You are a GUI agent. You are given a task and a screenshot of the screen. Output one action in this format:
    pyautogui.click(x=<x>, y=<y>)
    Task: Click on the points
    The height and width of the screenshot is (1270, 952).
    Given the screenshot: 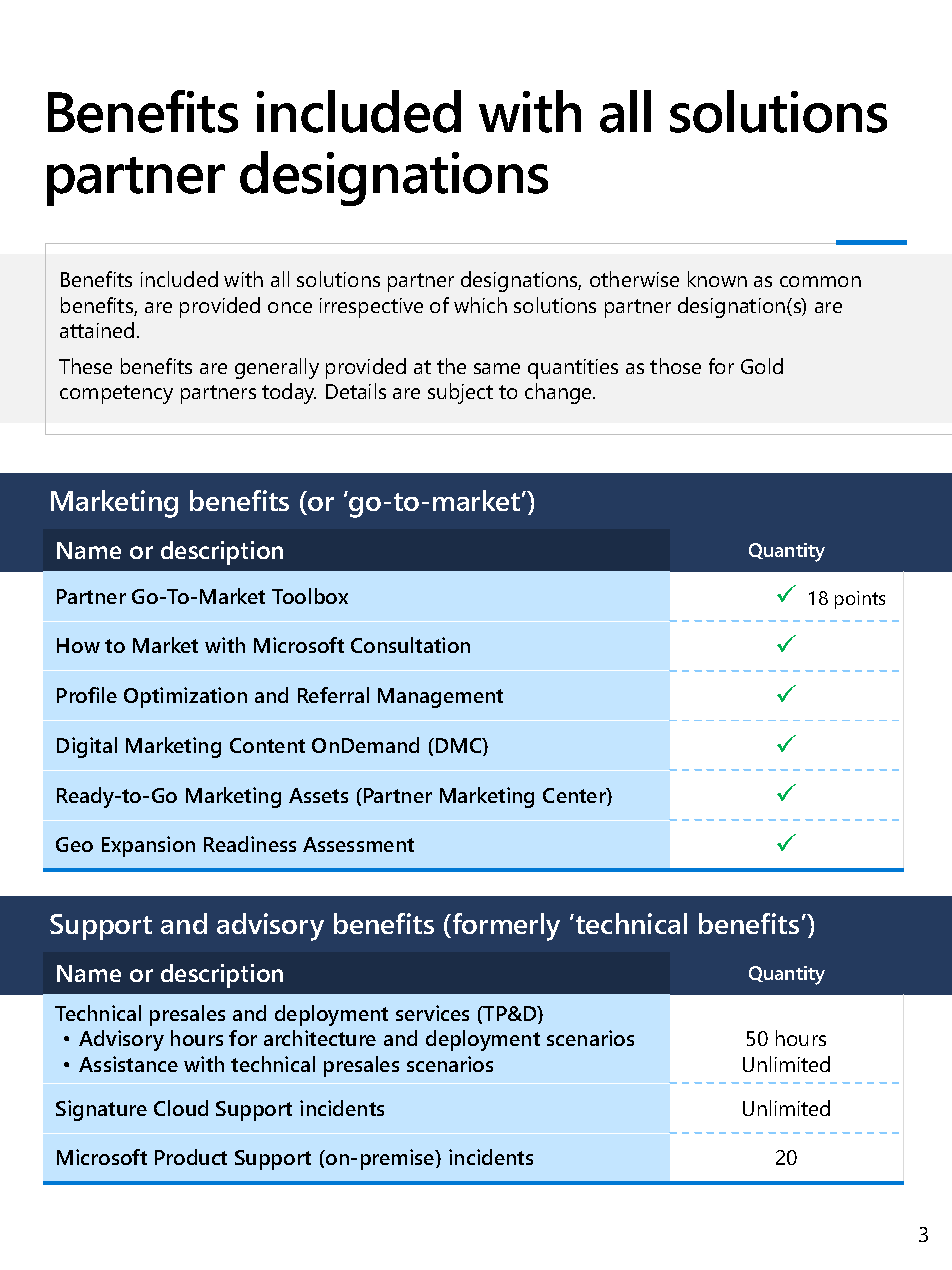 What is the action you would take?
    pyautogui.click(x=860, y=600)
